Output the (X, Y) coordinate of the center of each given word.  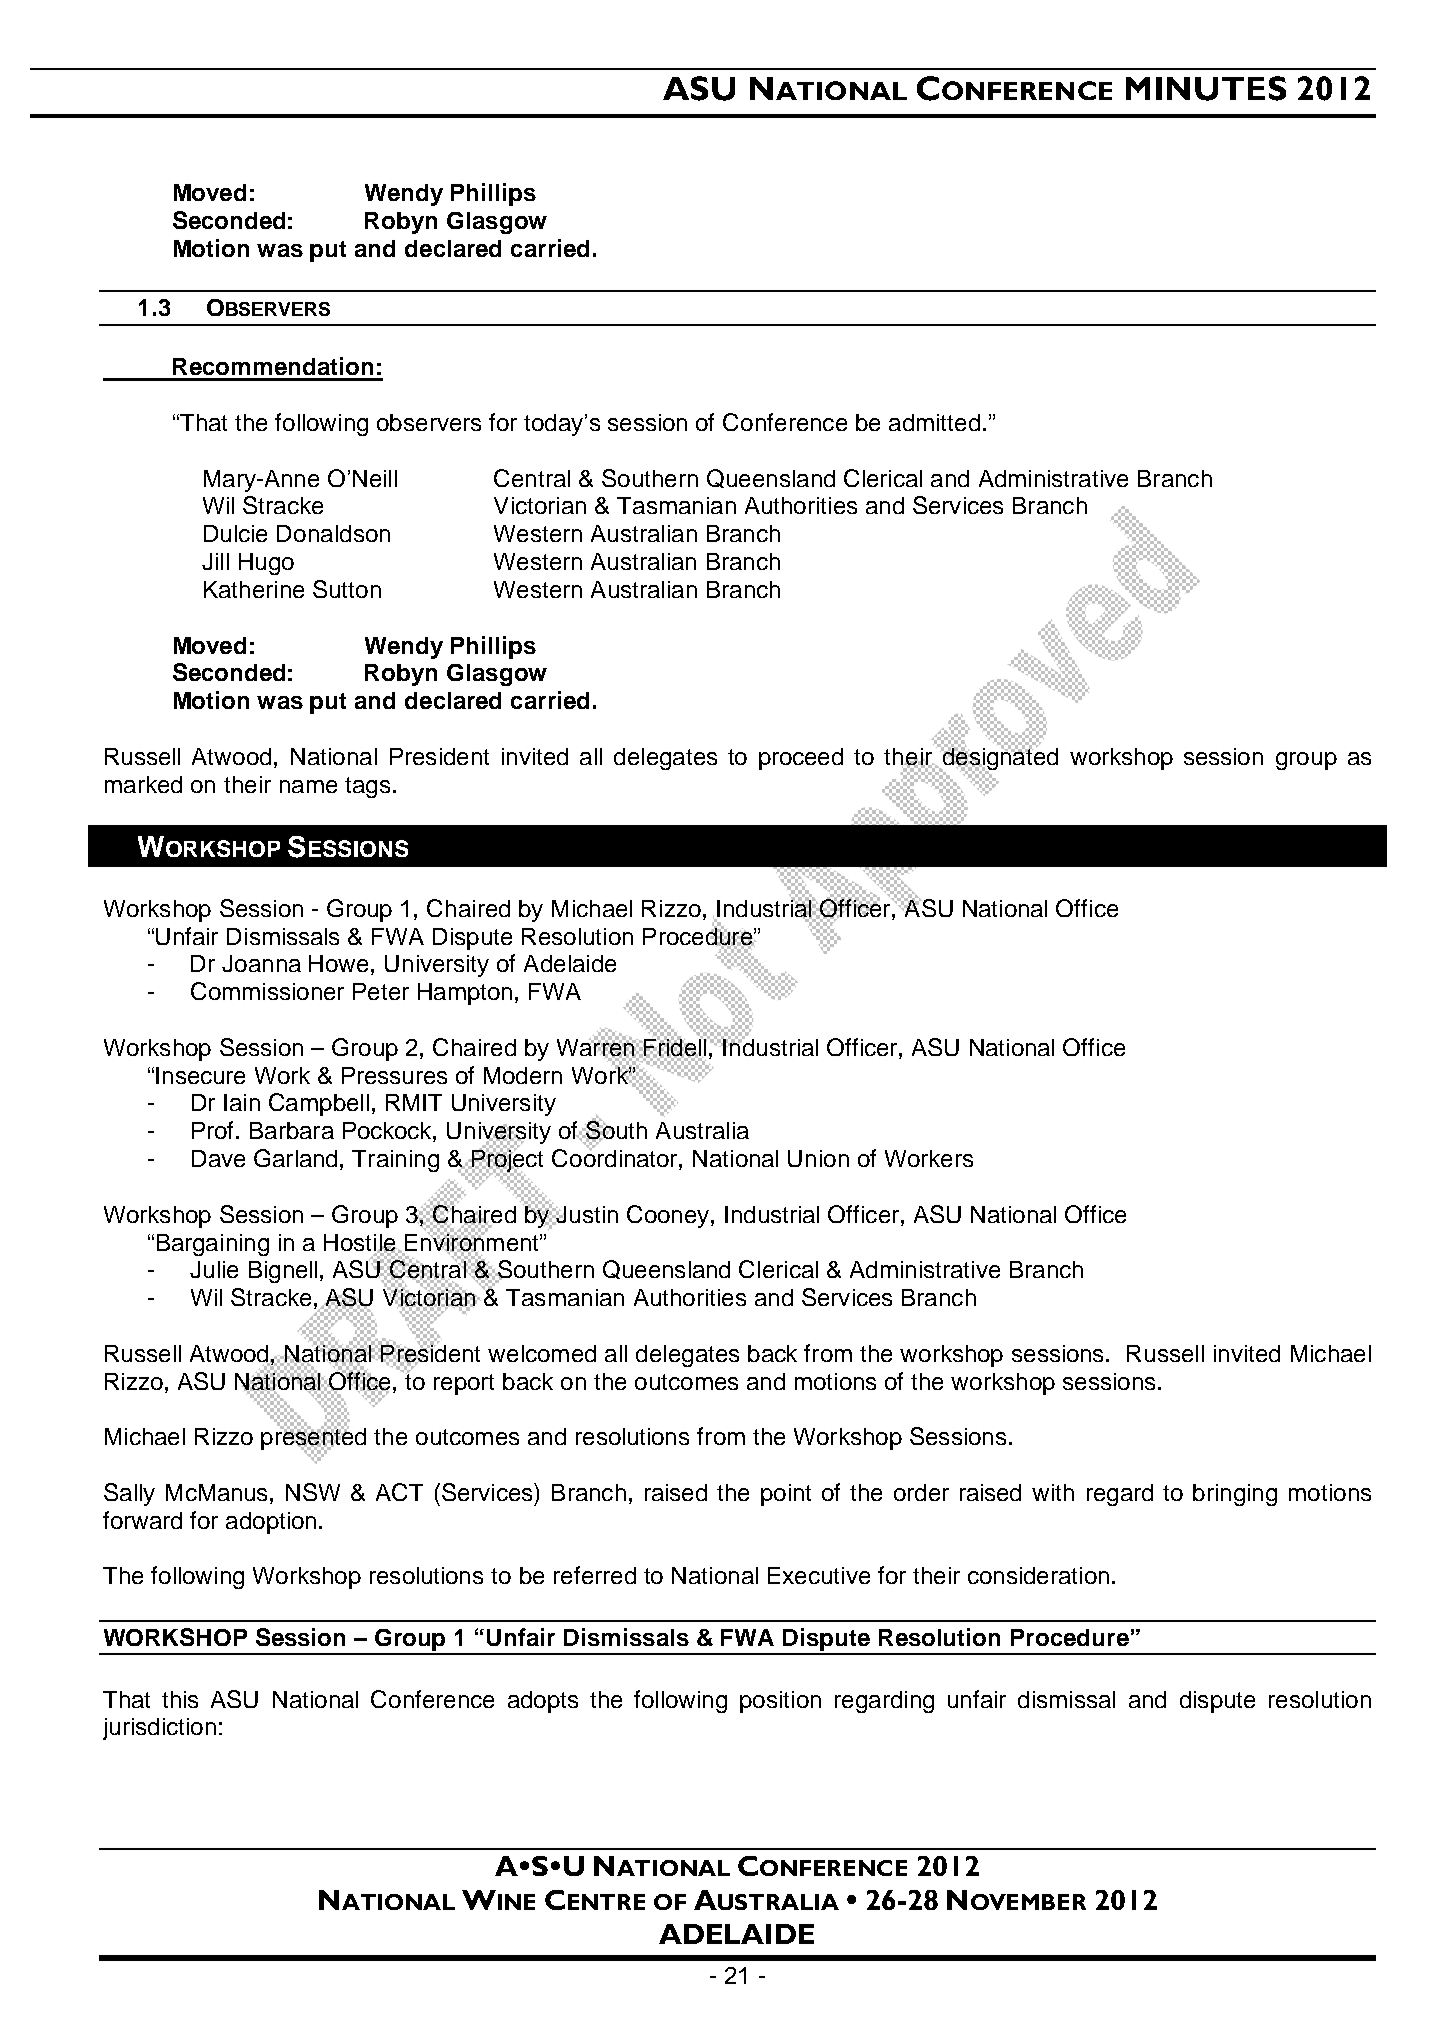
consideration (1038, 1575)
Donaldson (333, 533)
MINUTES (1206, 88)
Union (818, 1158)
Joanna (261, 963)
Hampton (465, 994)
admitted (934, 422)
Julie (214, 1269)
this (180, 1699)
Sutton (347, 589)
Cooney (669, 1216)
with (1053, 1492)
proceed (801, 759)
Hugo (266, 564)
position (780, 1702)
